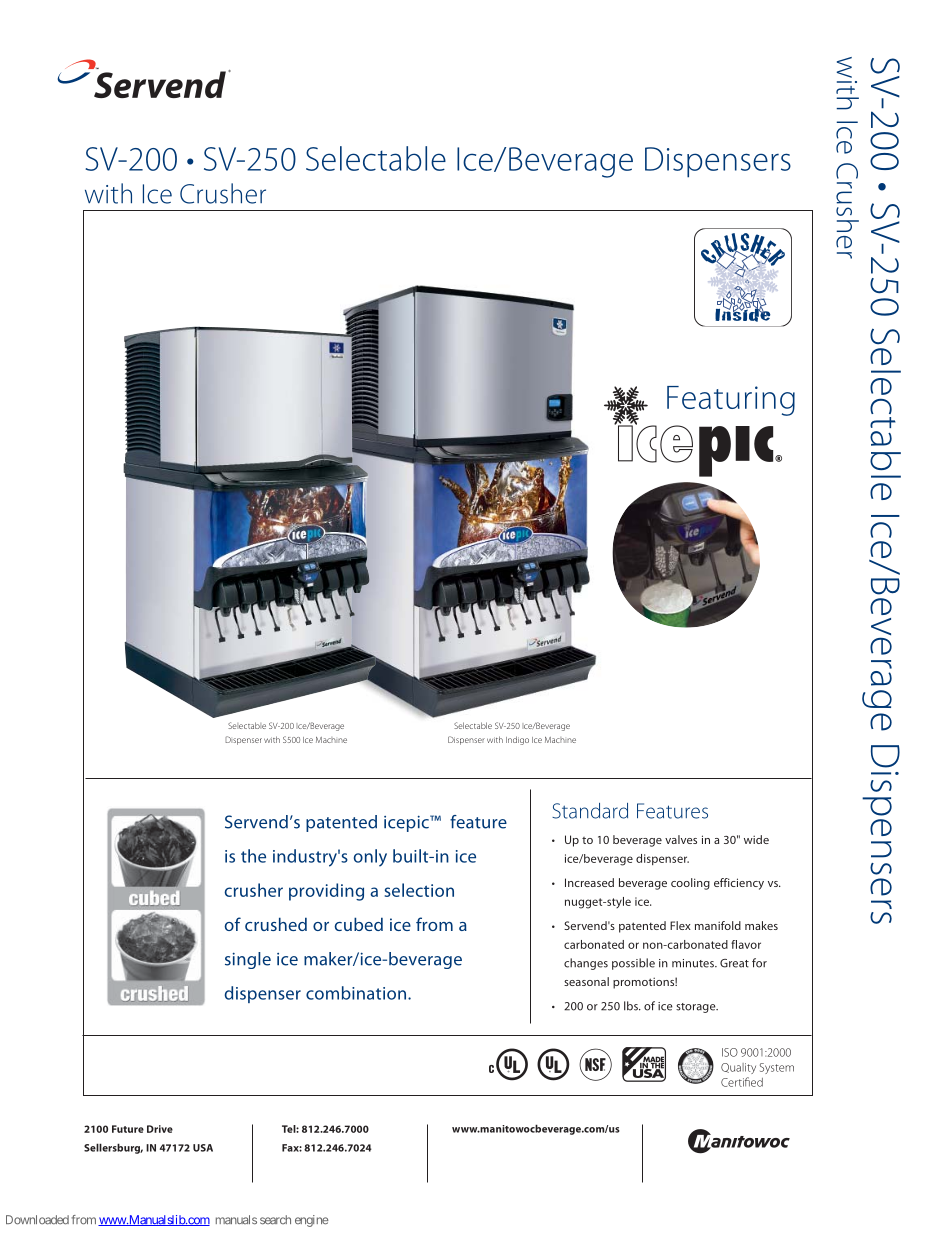 The height and width of the document is (1233, 952). What do you see at coordinates (37, 1220) in the document?
I see `Downloaded` at bounding box center [37, 1220].
